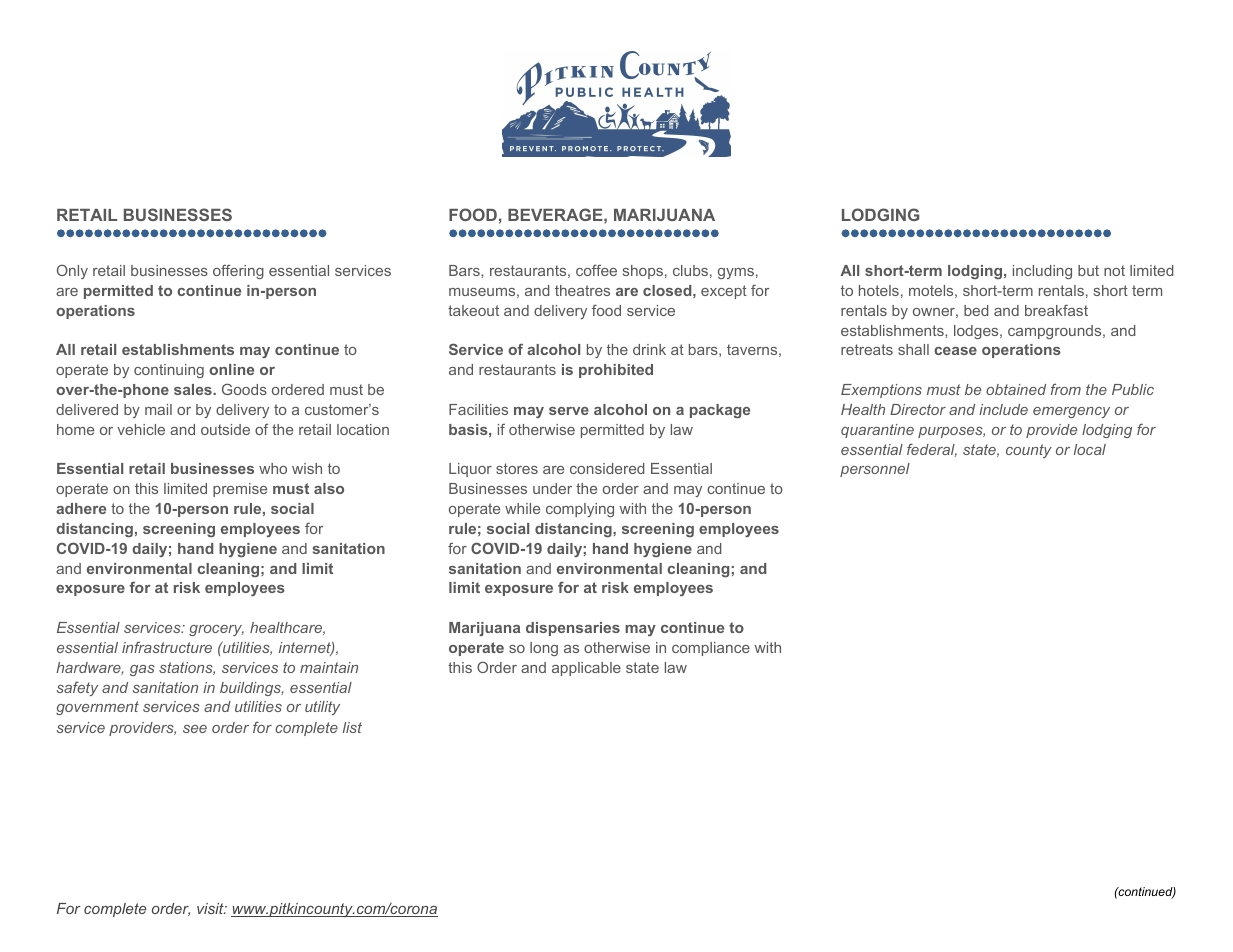  I want to click on complying, so click(580, 510).
